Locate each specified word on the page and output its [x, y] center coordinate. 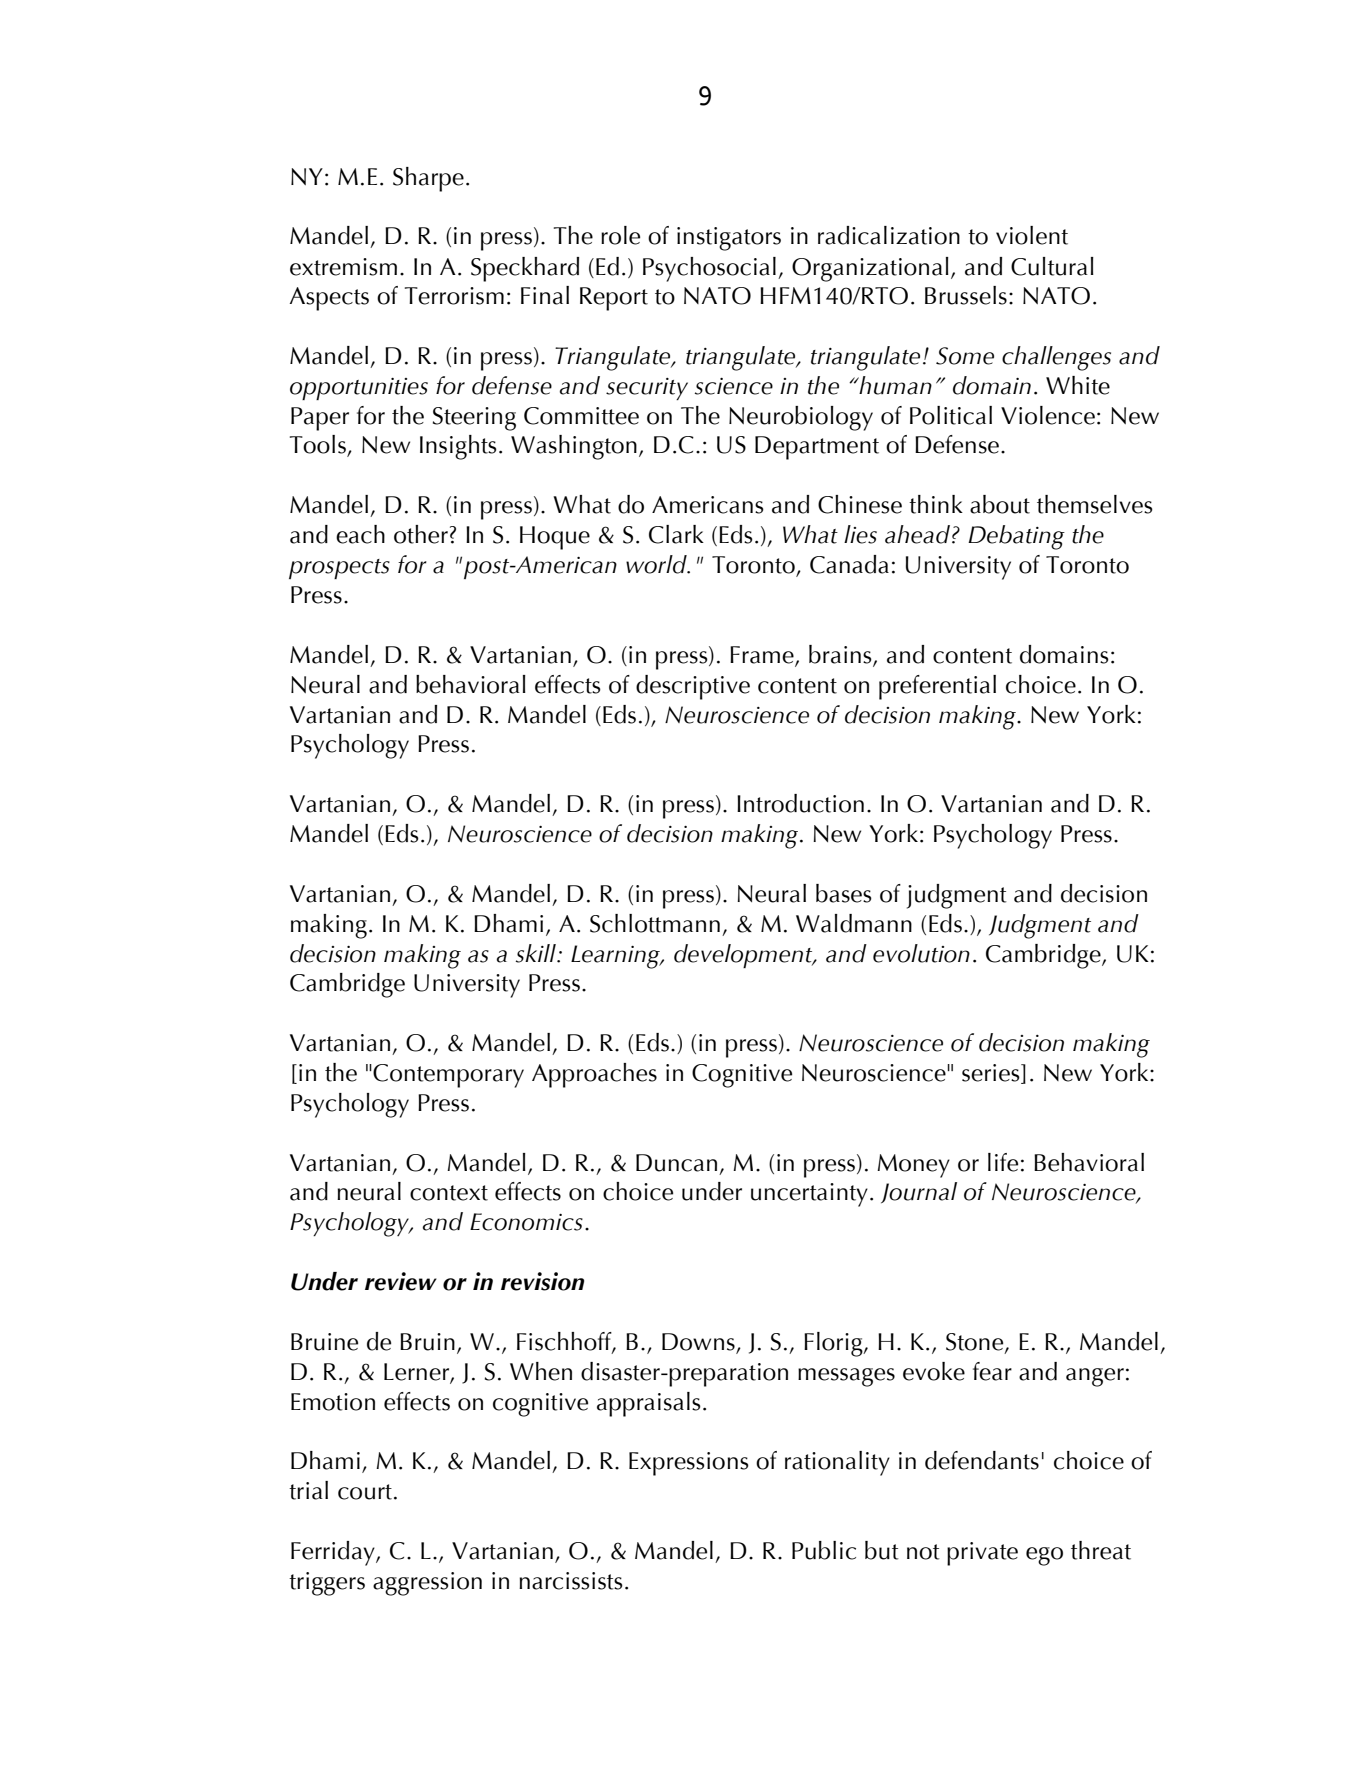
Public [824, 1550]
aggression [427, 1584]
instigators [729, 239]
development [744, 956]
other [421, 534]
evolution [921, 953]
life [1003, 1162]
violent [1032, 235]
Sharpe [428, 179]
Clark [676, 534]
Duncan [676, 1163]
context [449, 1193]
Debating [1016, 537]
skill [537, 953]
